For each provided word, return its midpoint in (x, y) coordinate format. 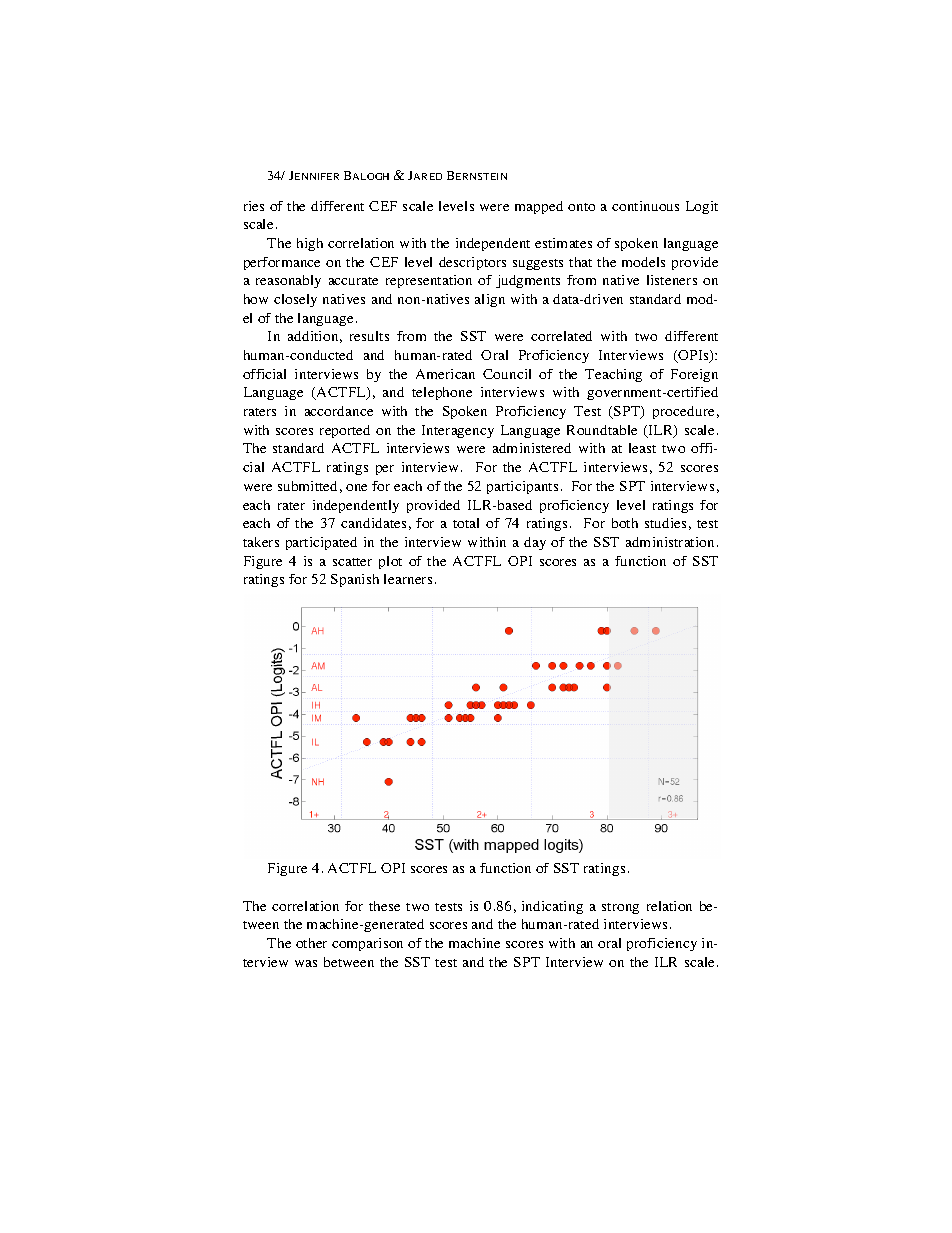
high (310, 244)
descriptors (472, 263)
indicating (552, 907)
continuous (645, 206)
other (311, 943)
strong (620, 908)
